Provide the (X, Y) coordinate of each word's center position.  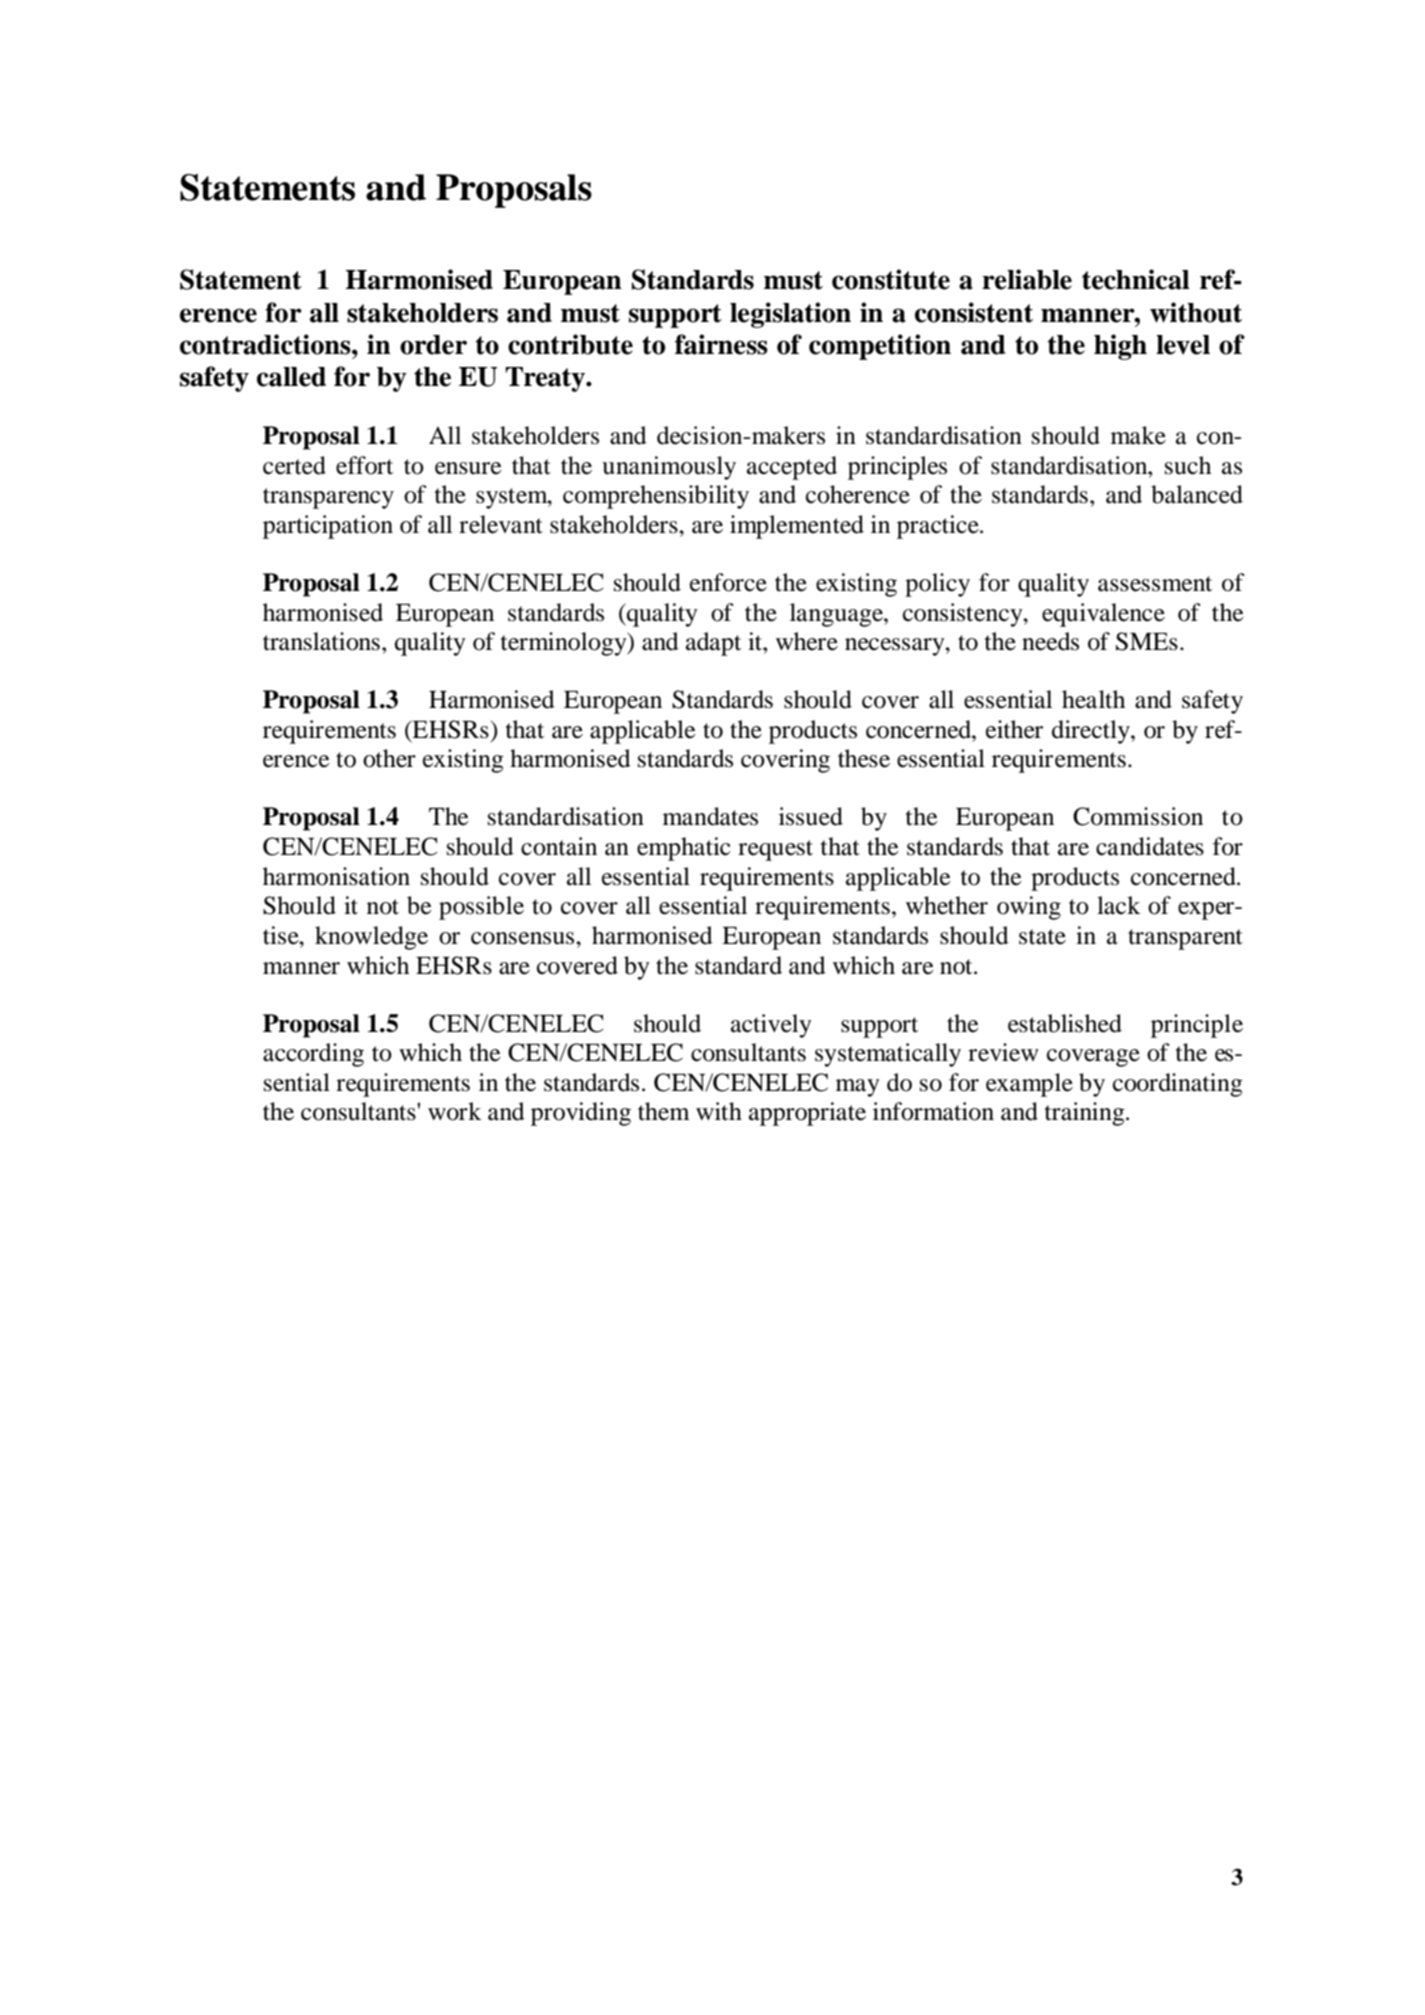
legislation (790, 315)
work (455, 1111)
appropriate (807, 1114)
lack (1119, 905)
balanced (1197, 494)
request (775, 850)
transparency (328, 498)
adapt (713, 644)
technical (1136, 279)
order (433, 345)
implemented (797, 527)
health (1093, 699)
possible (481, 908)
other (389, 758)
